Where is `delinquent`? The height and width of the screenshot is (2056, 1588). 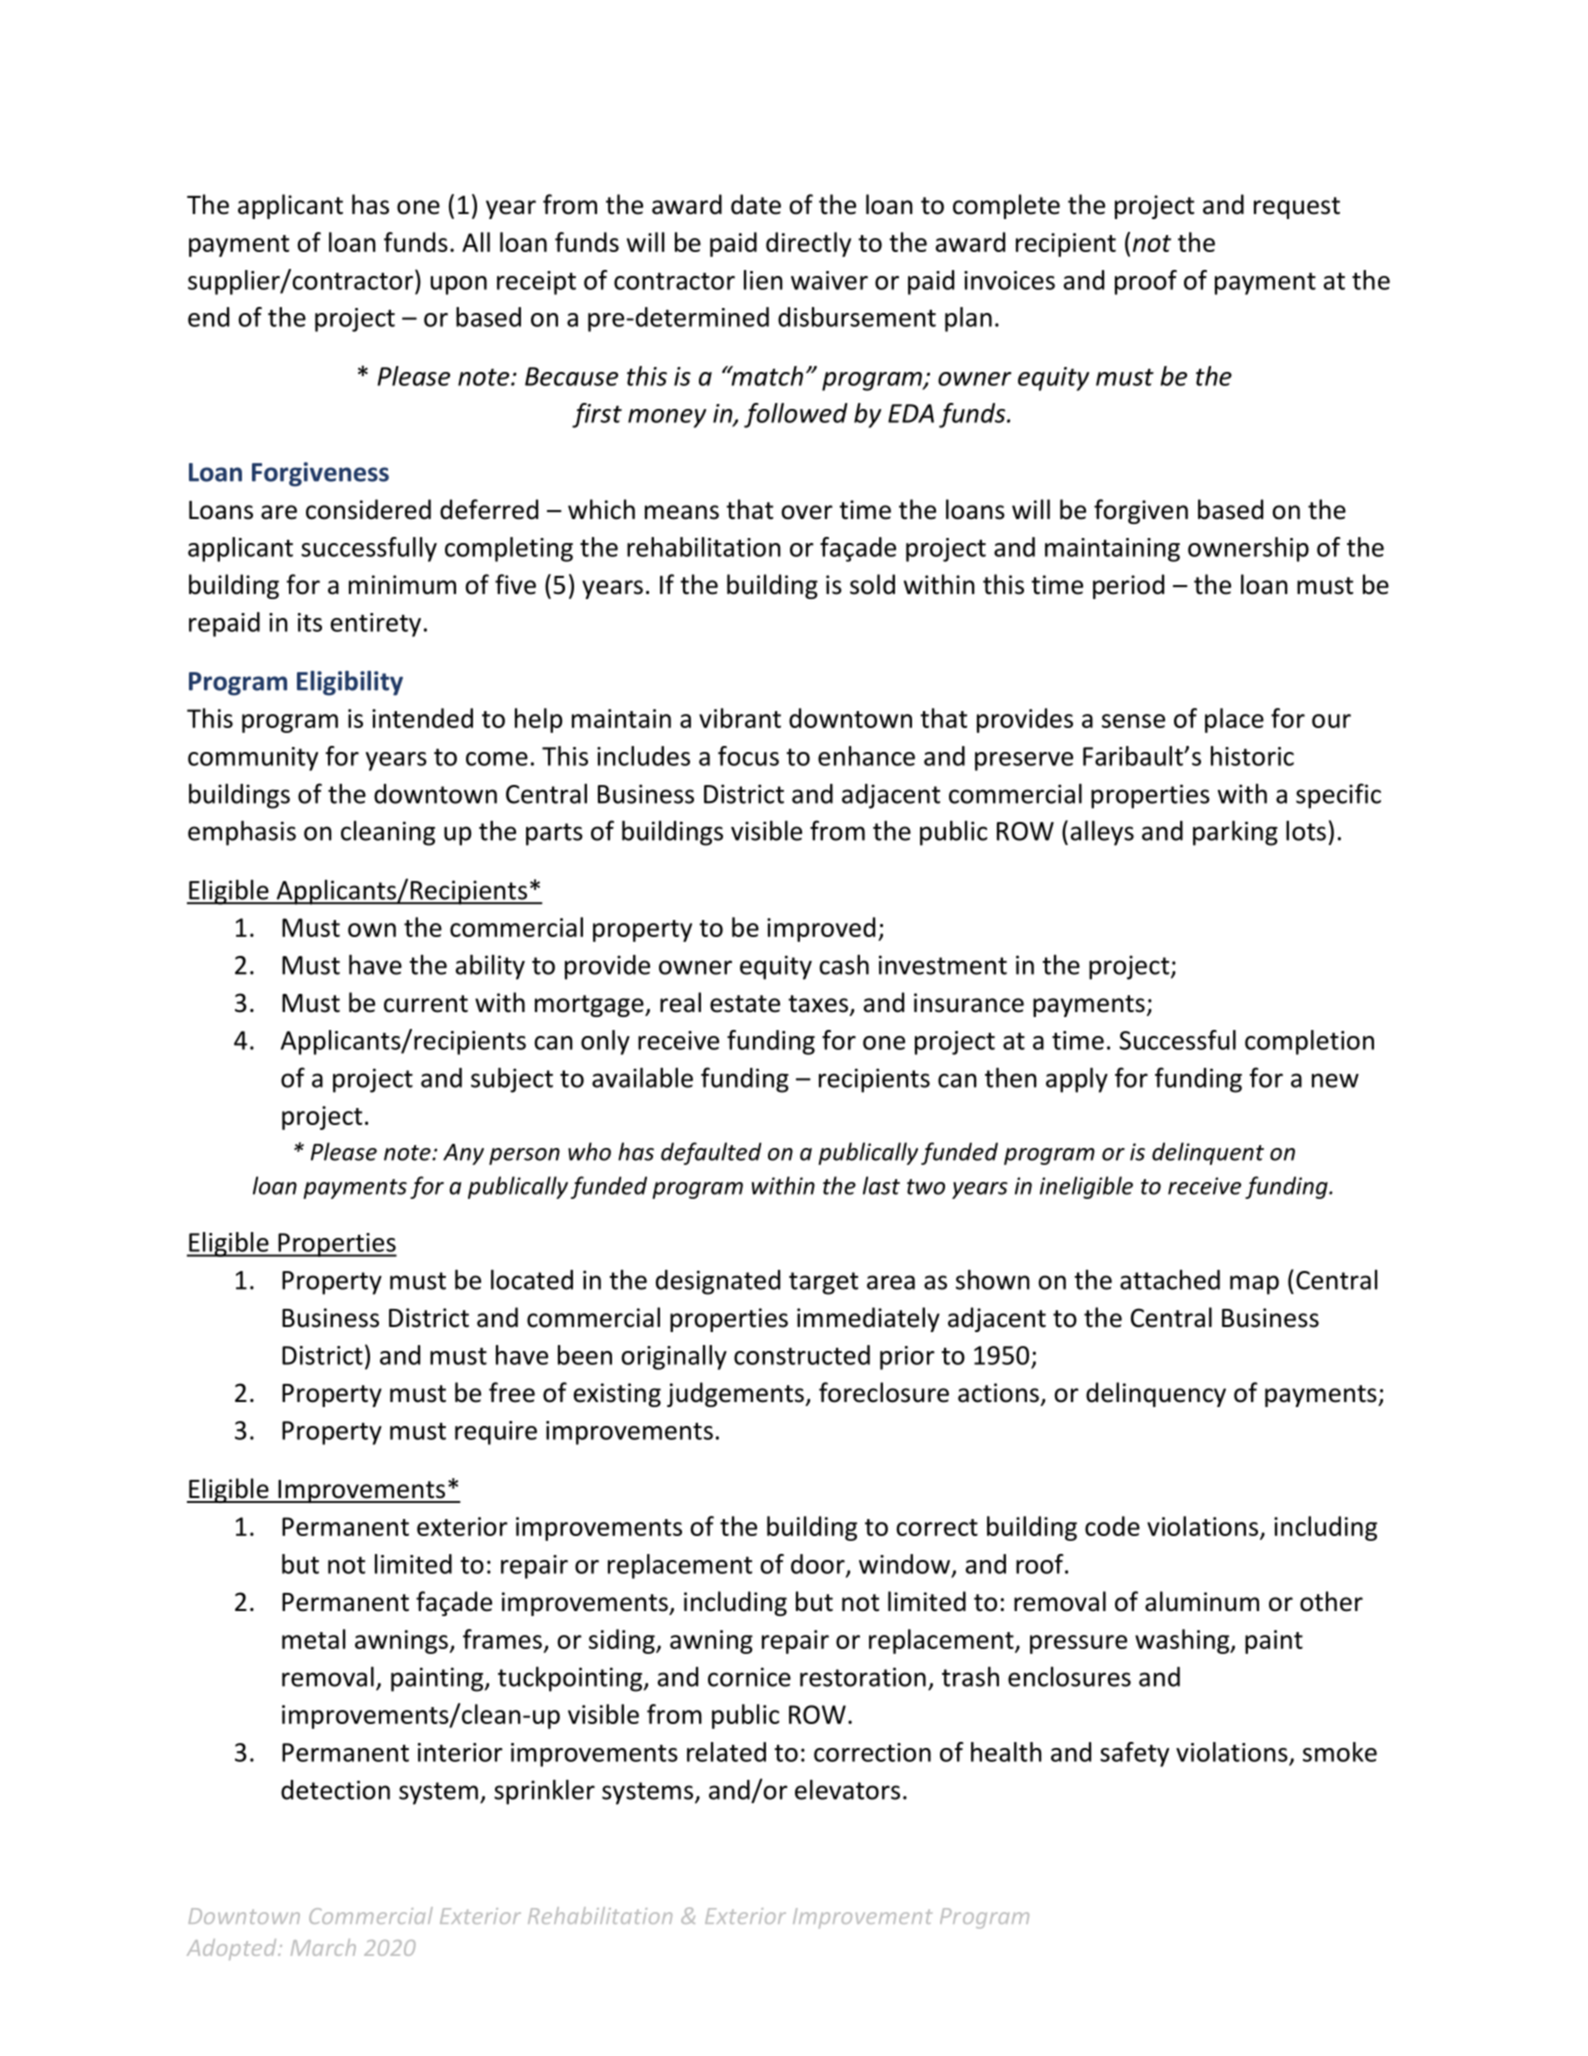 delinquent is located at coordinates (1208, 1153).
